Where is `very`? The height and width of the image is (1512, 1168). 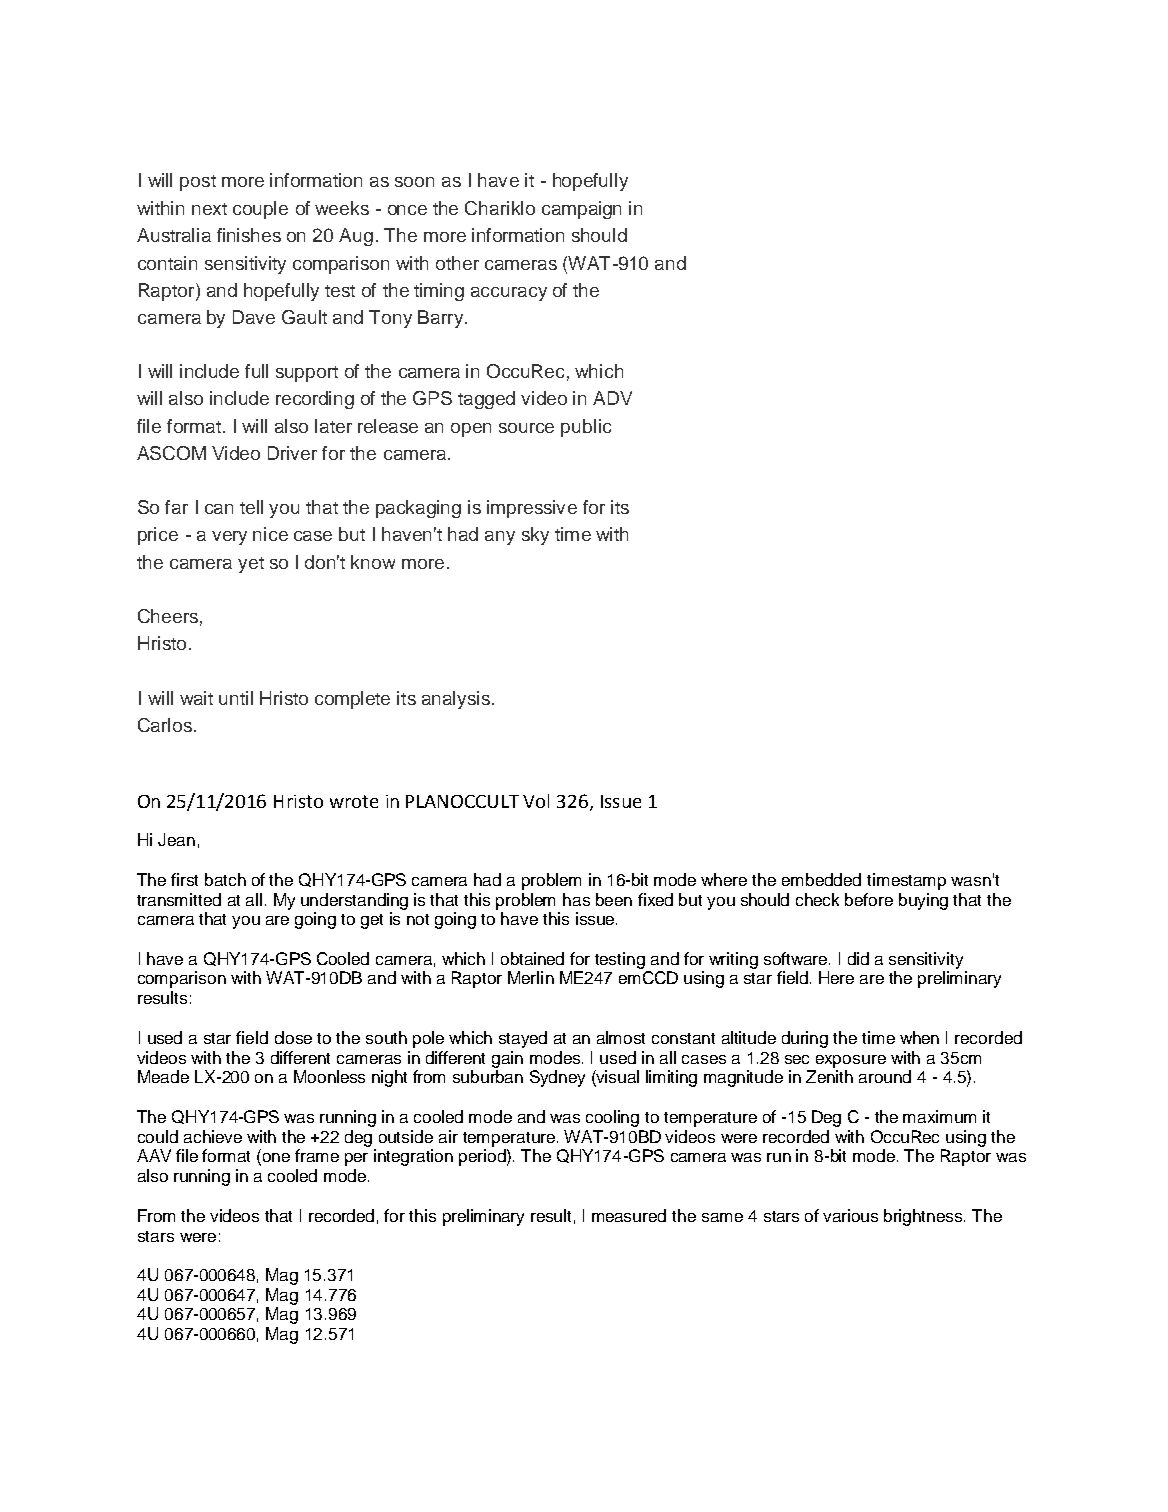 very is located at coordinates (229, 538).
